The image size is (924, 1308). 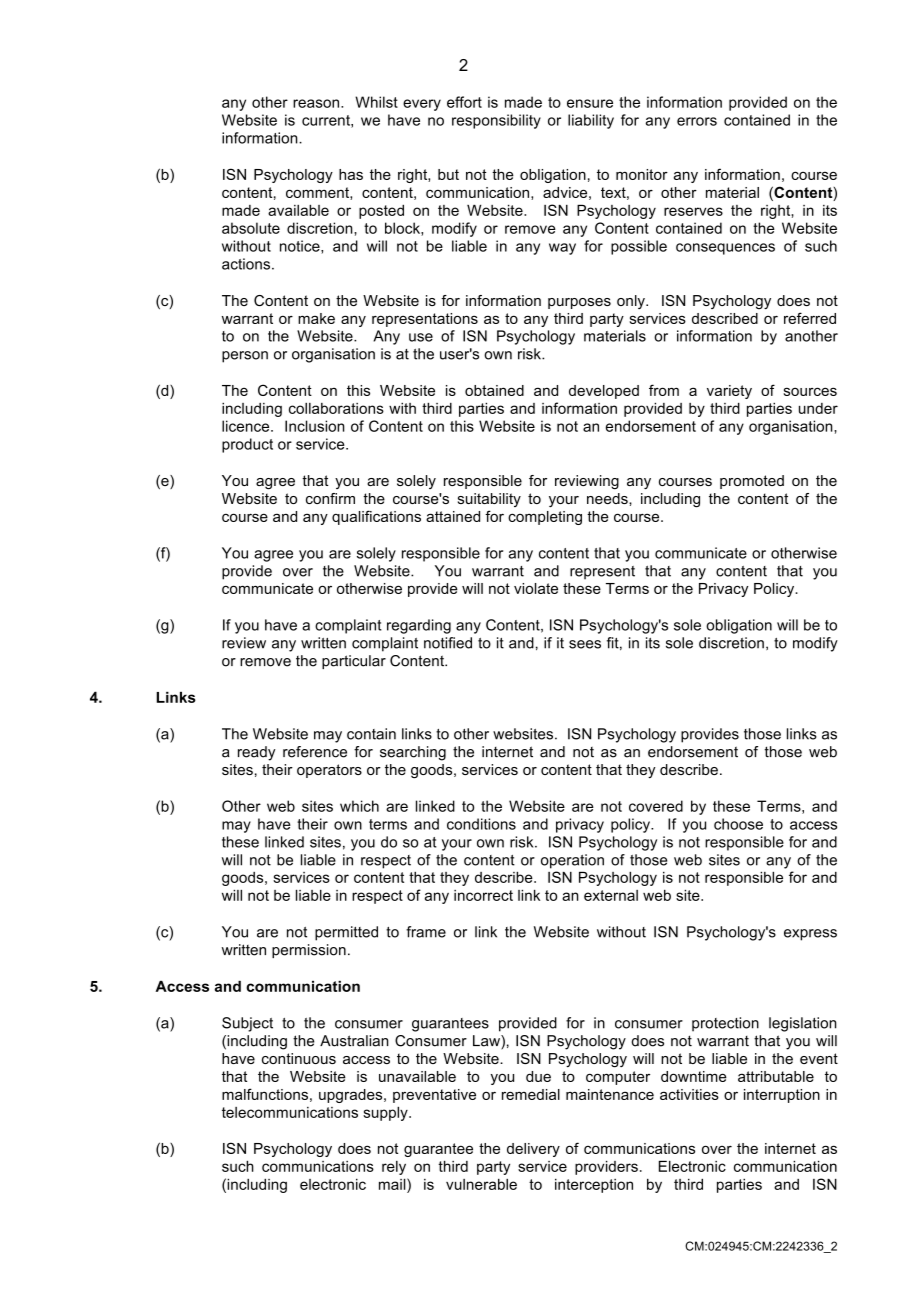 What do you see at coordinates (394, 1168) in the page?
I see `rely` at bounding box center [394, 1168].
